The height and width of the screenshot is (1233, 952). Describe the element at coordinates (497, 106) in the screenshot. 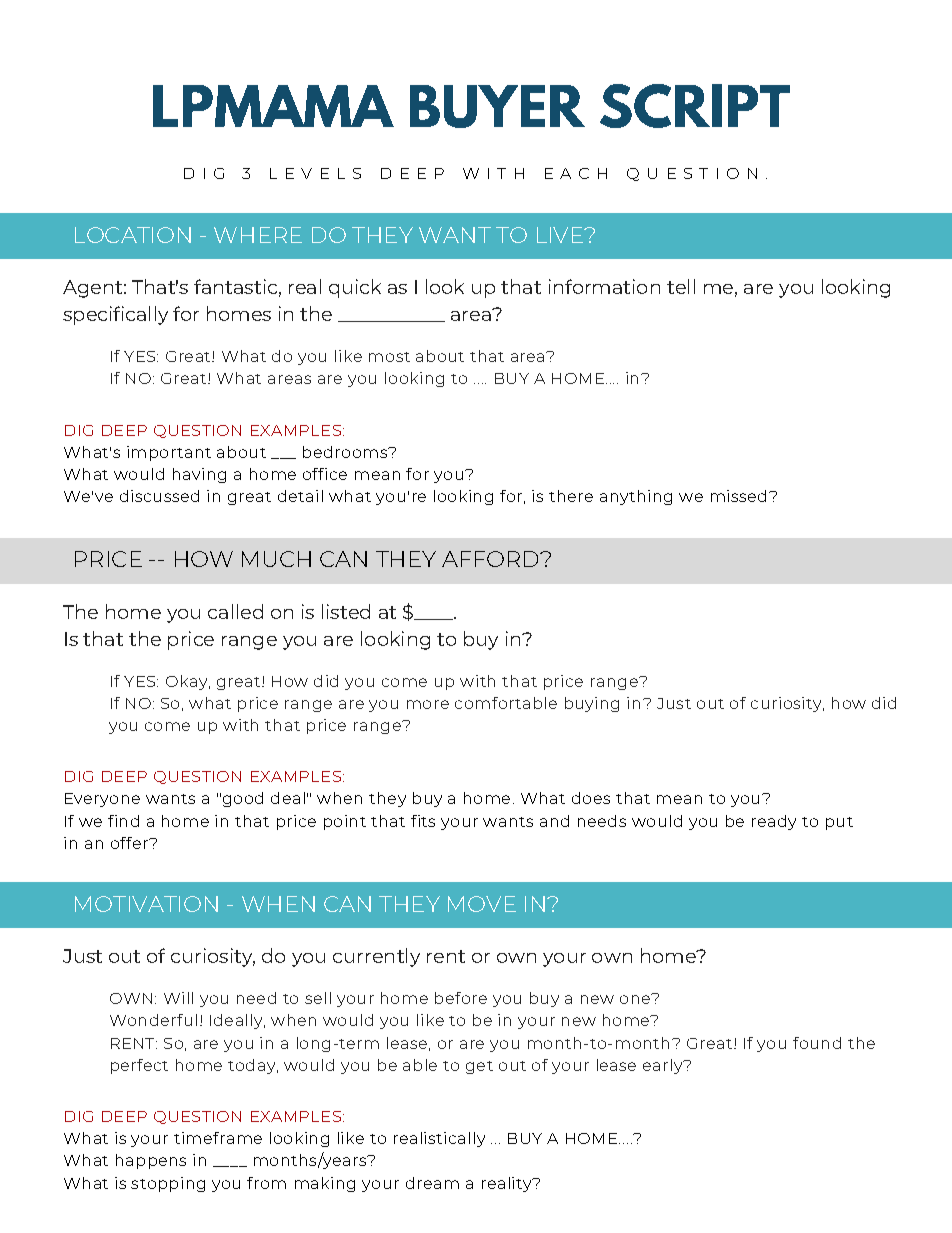

I see `BUYER` at that location.
